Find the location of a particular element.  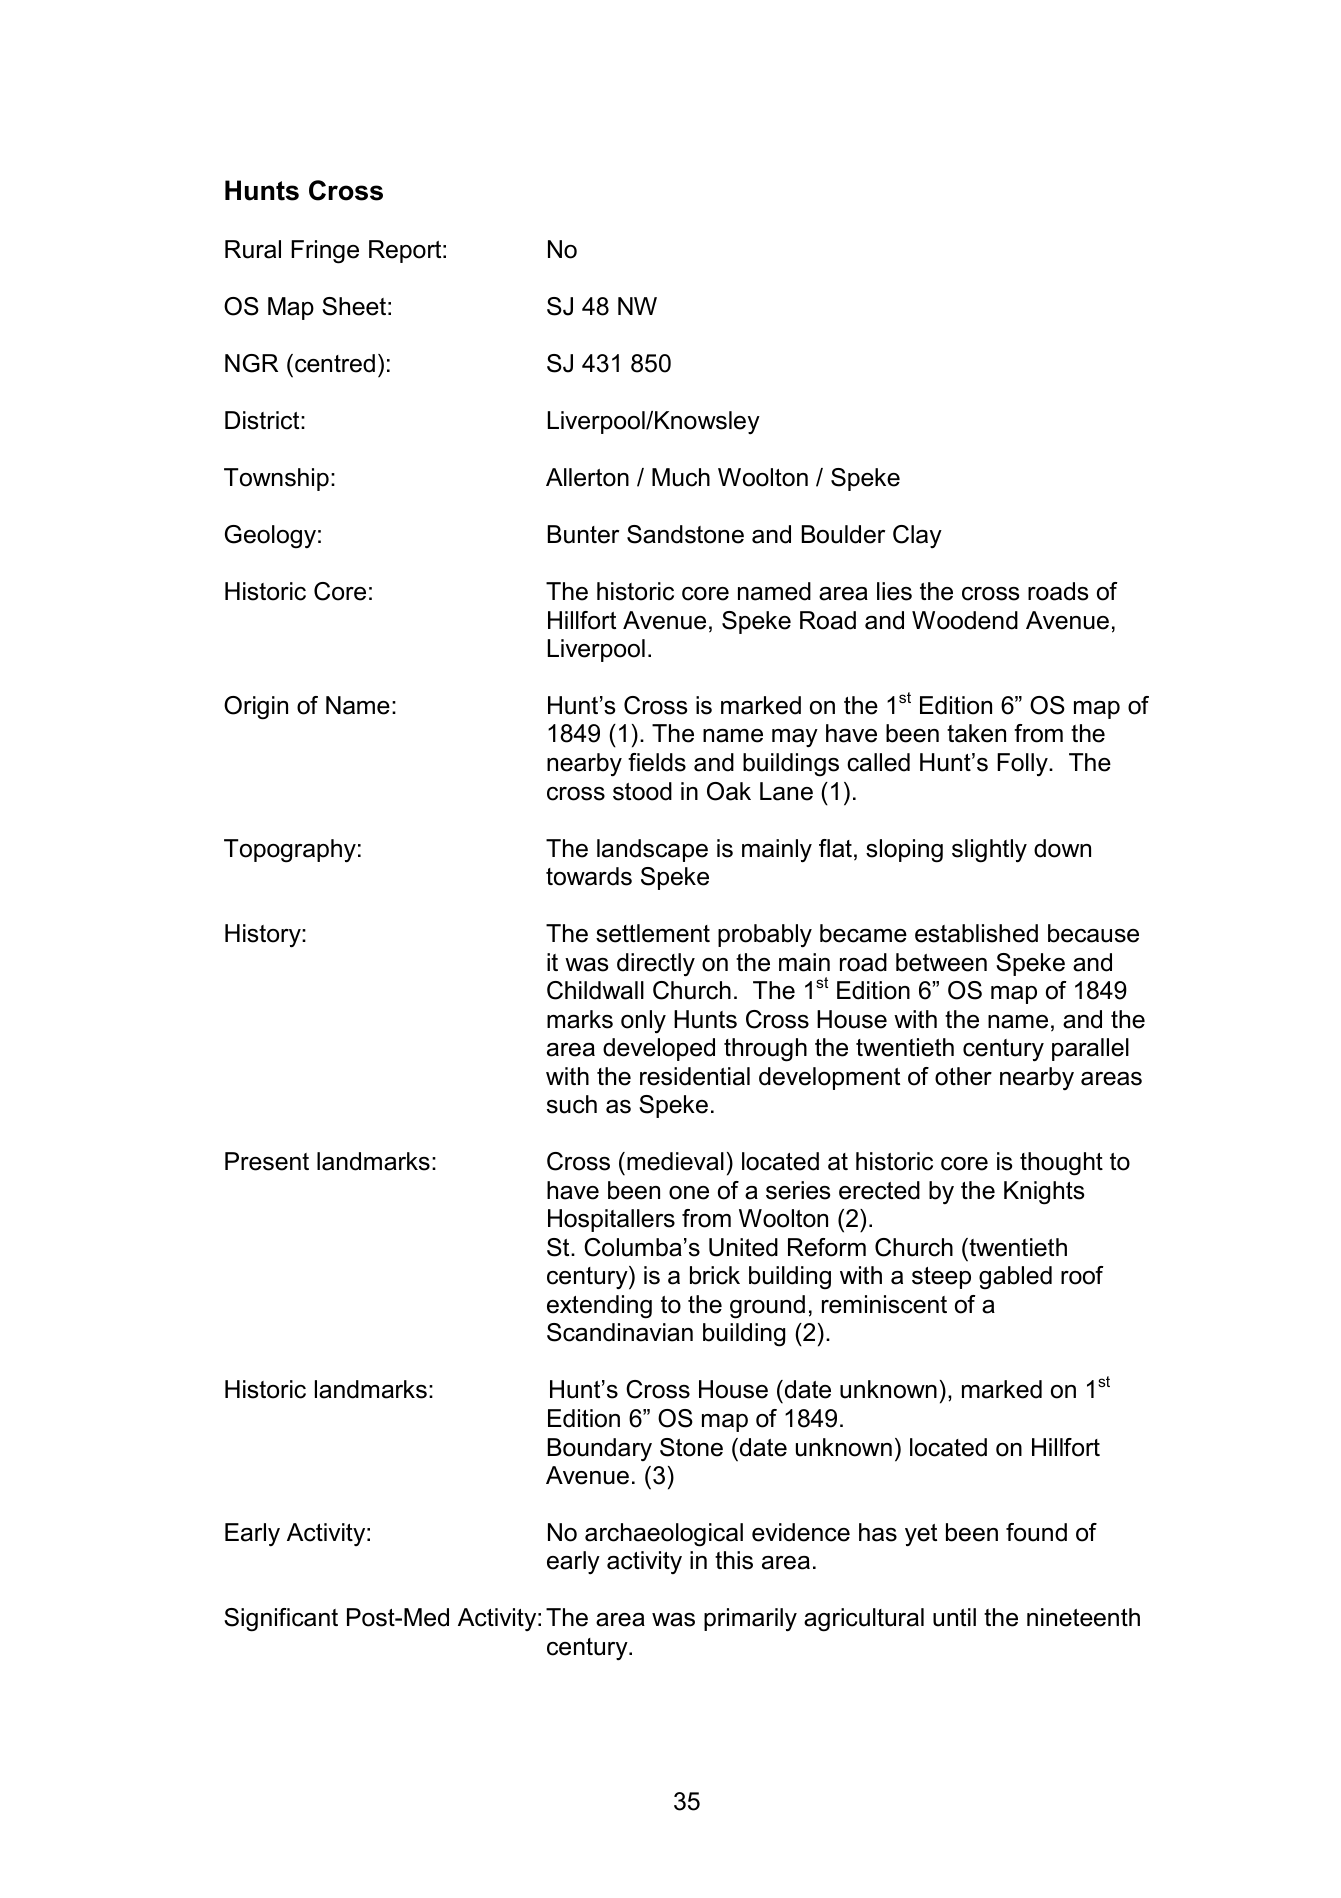

History is located at coordinates (264, 936).
